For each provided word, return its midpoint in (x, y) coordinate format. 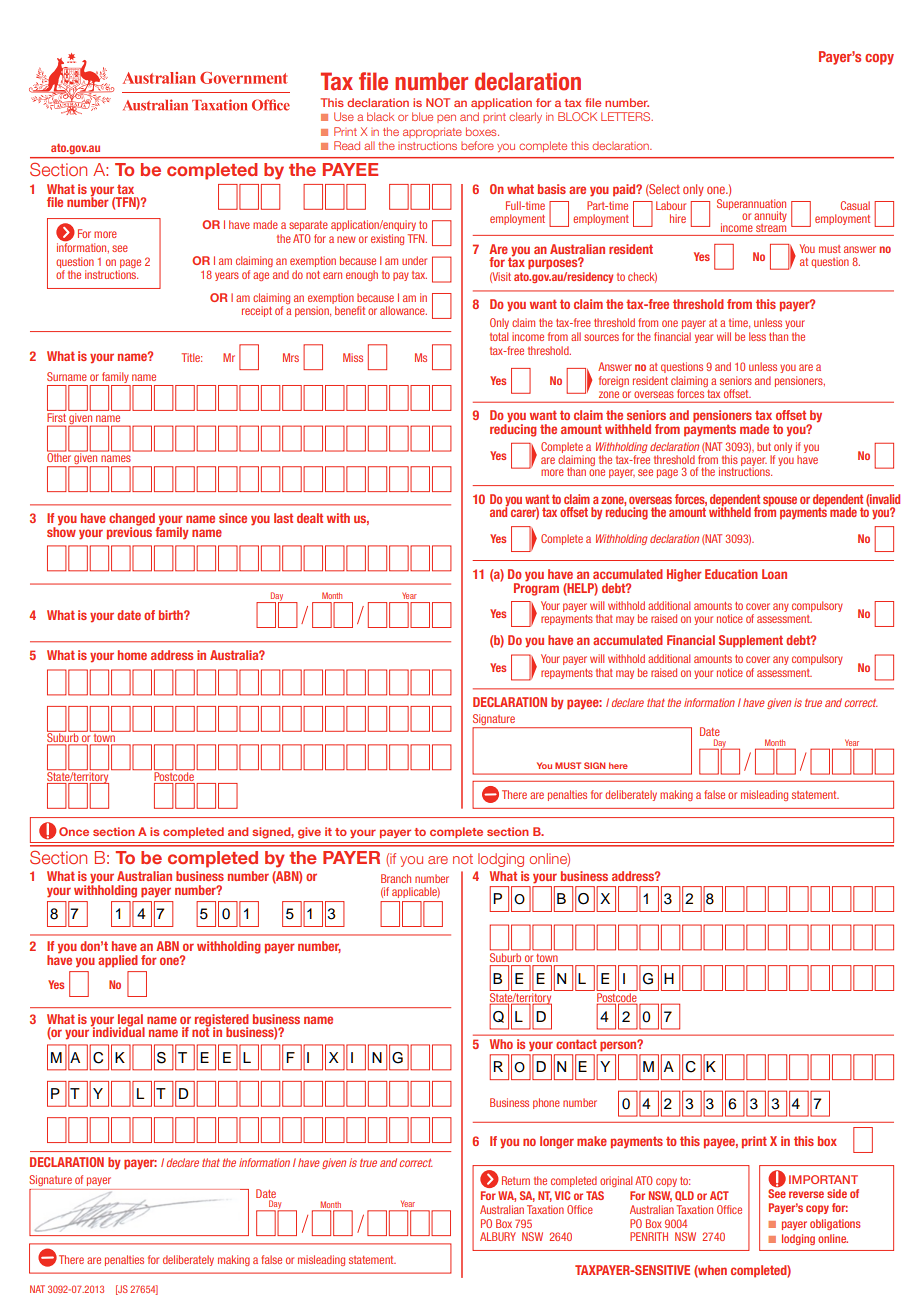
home (132, 655)
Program (536, 588)
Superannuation (751, 205)
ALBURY (498, 1236)
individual (118, 1031)
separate (308, 226)
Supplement (751, 641)
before (477, 145)
